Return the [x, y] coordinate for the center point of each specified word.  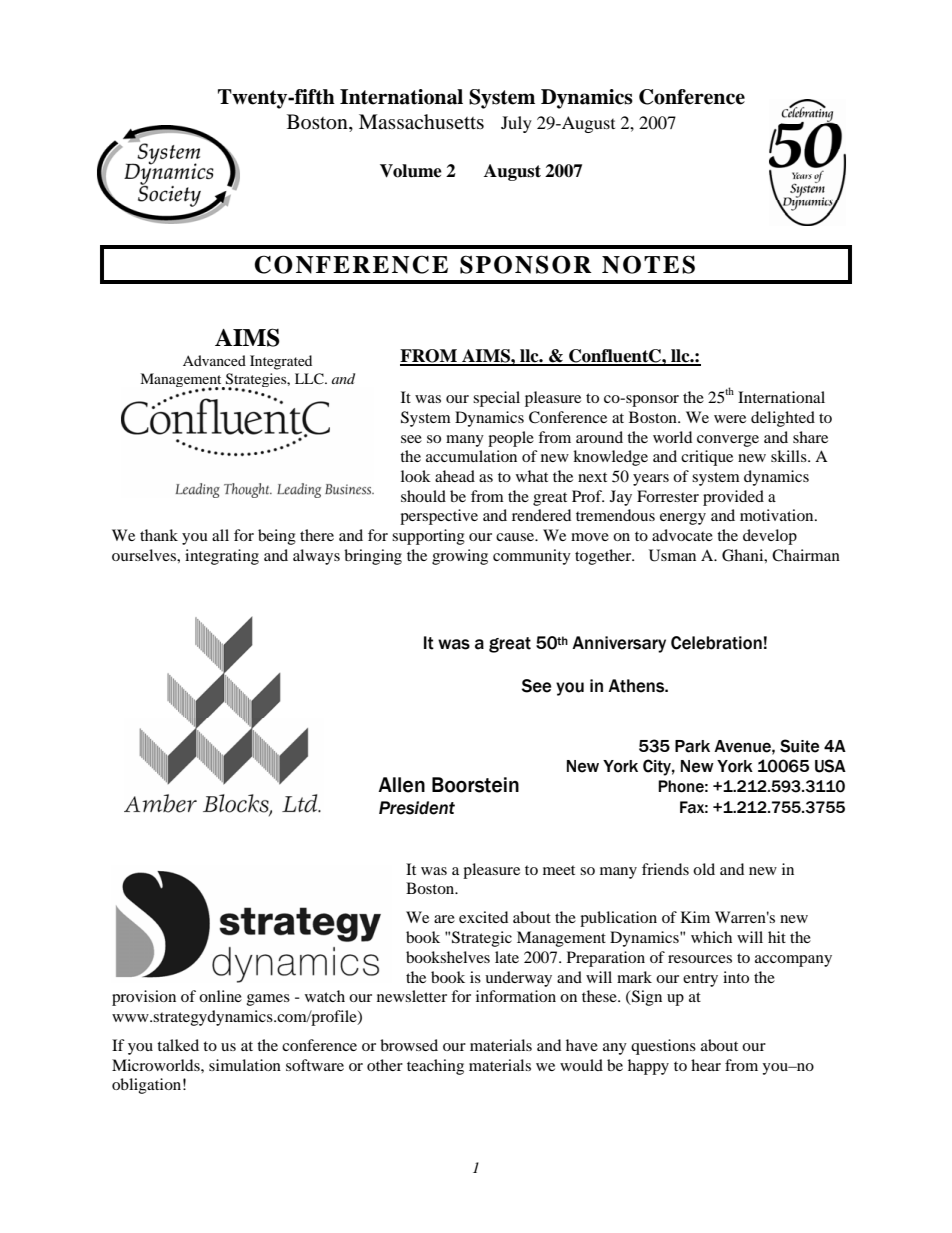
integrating [222, 557]
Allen [401, 785]
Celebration [716, 643]
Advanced [214, 360]
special [496, 399]
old [704, 869]
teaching [435, 1067]
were [730, 419]
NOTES [648, 264]
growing [460, 557]
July [516, 124]
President [417, 808]
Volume [411, 171]
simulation [245, 1065]
